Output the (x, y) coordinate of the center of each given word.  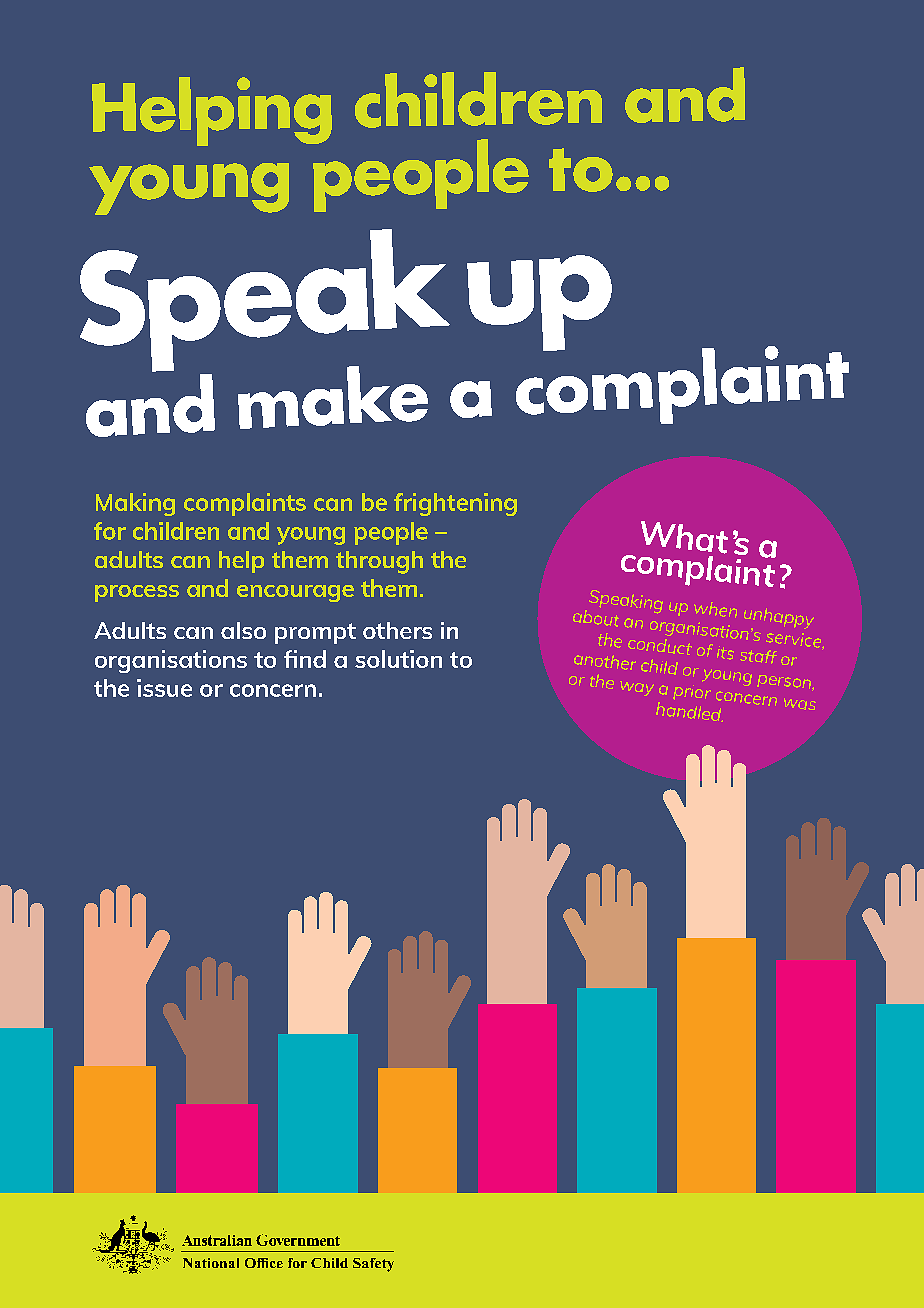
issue (164, 688)
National (211, 1263)
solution (398, 659)
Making (135, 504)
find (305, 659)
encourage (295, 593)
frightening (455, 504)
